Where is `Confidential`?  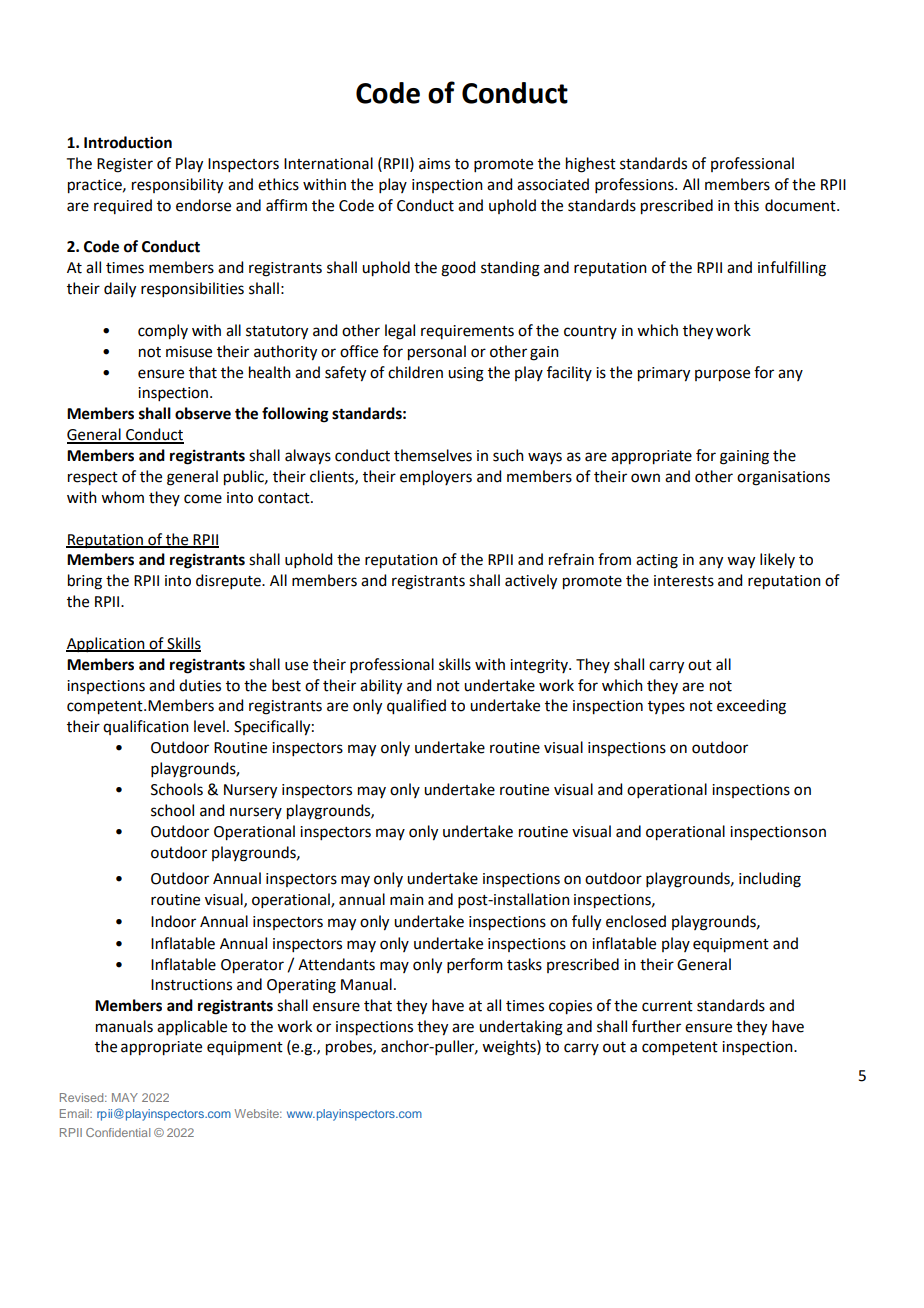
Confidential is located at coordinates (118, 1132).
